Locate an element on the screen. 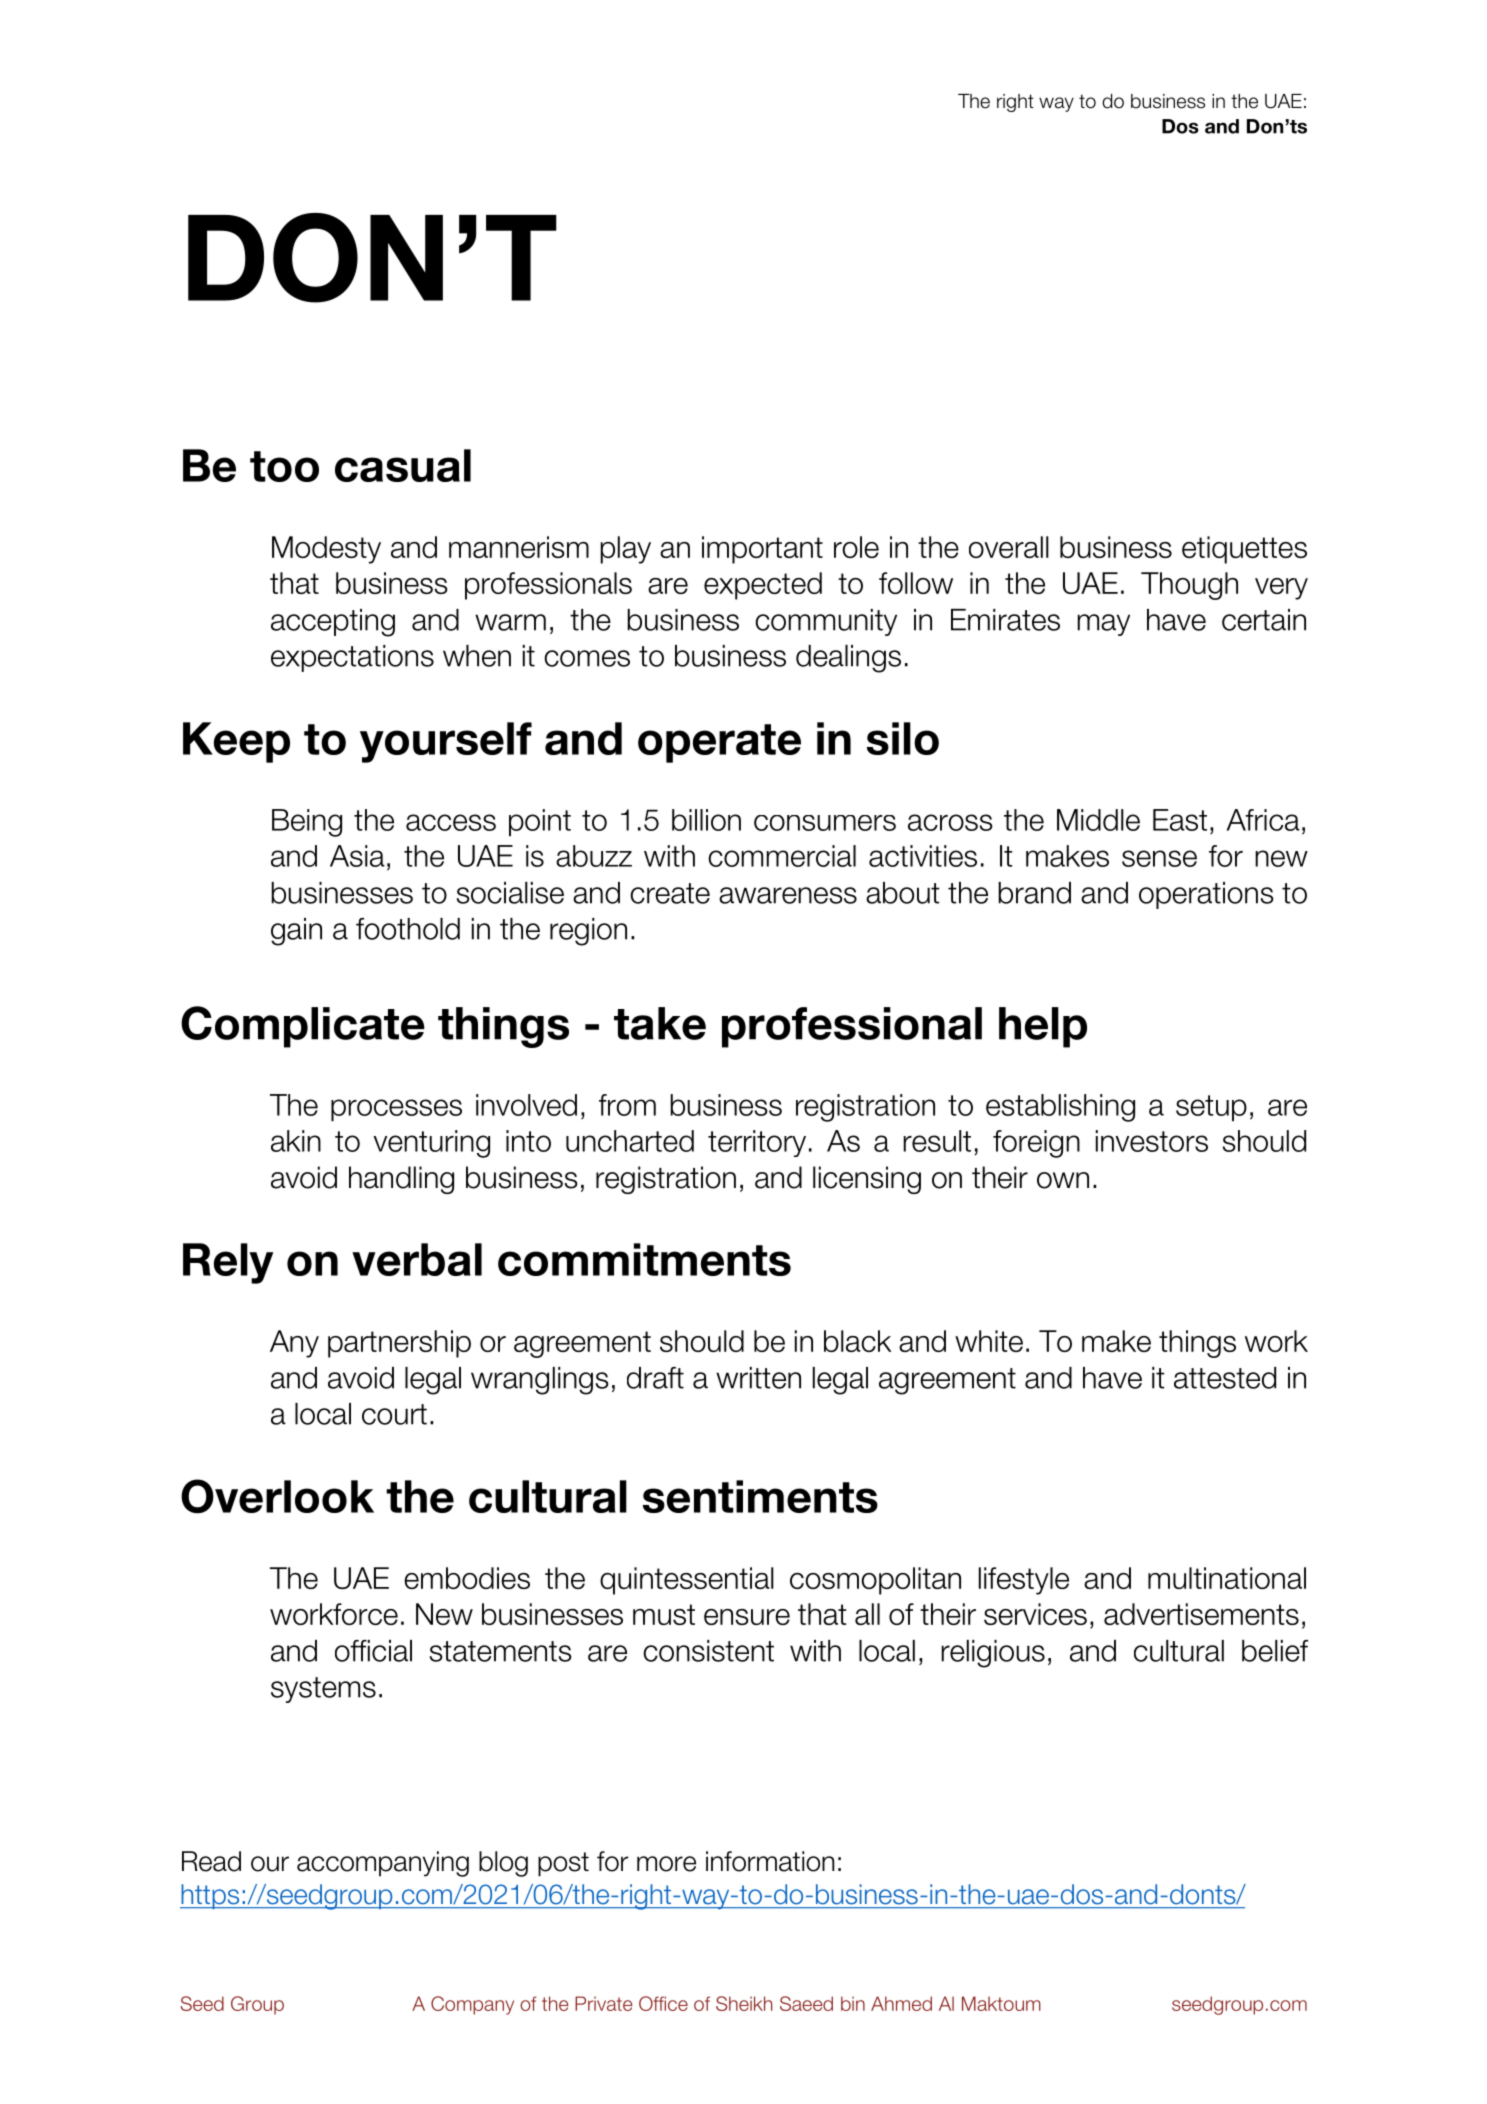 Image resolution: width=1487 pixels, height=2104 pixels. etiquettes is located at coordinates (1244, 550).
